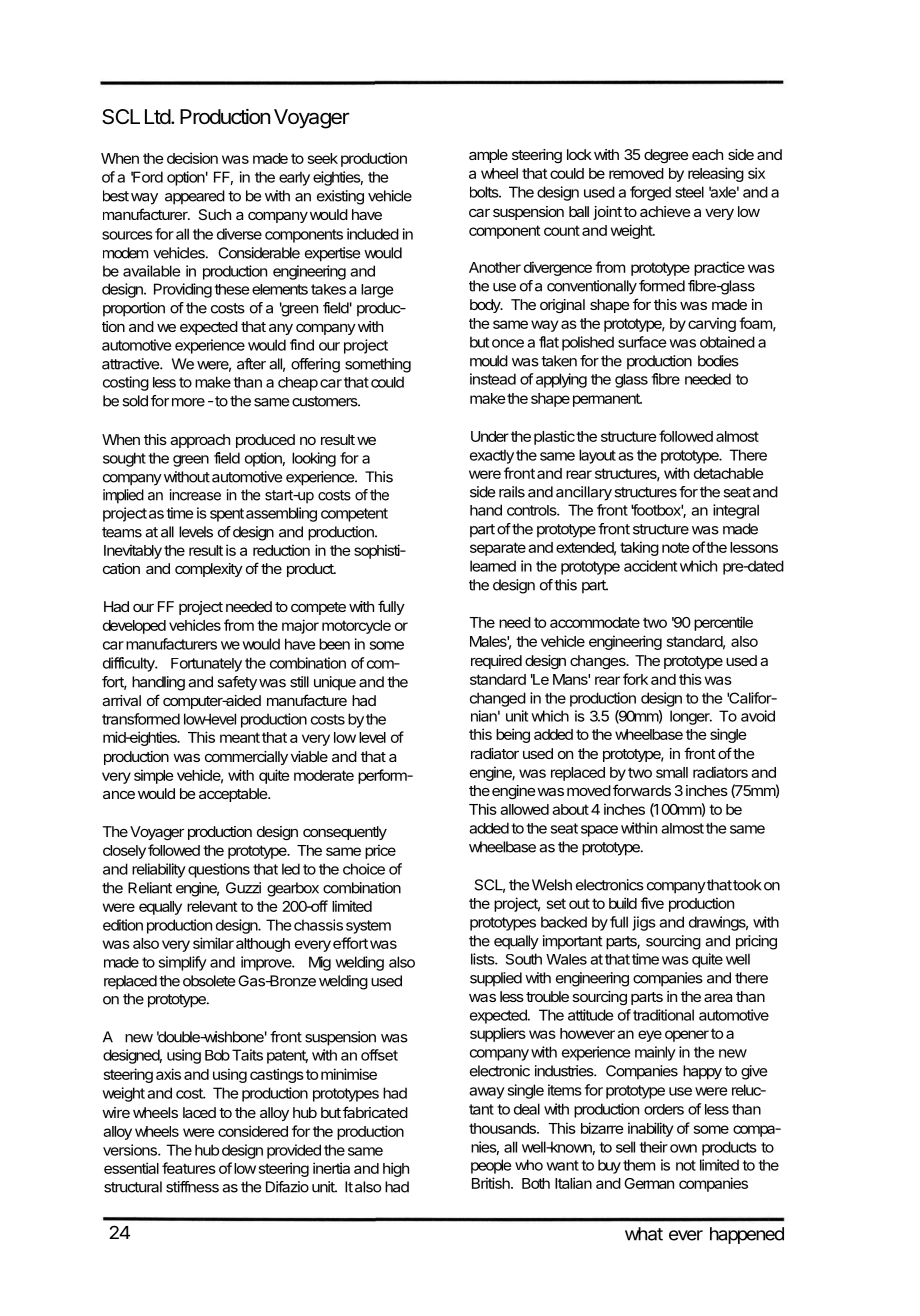 The width and height of the screenshot is (920, 1316). What do you see at coordinates (666, 156) in the screenshot?
I see `degree` at bounding box center [666, 156].
